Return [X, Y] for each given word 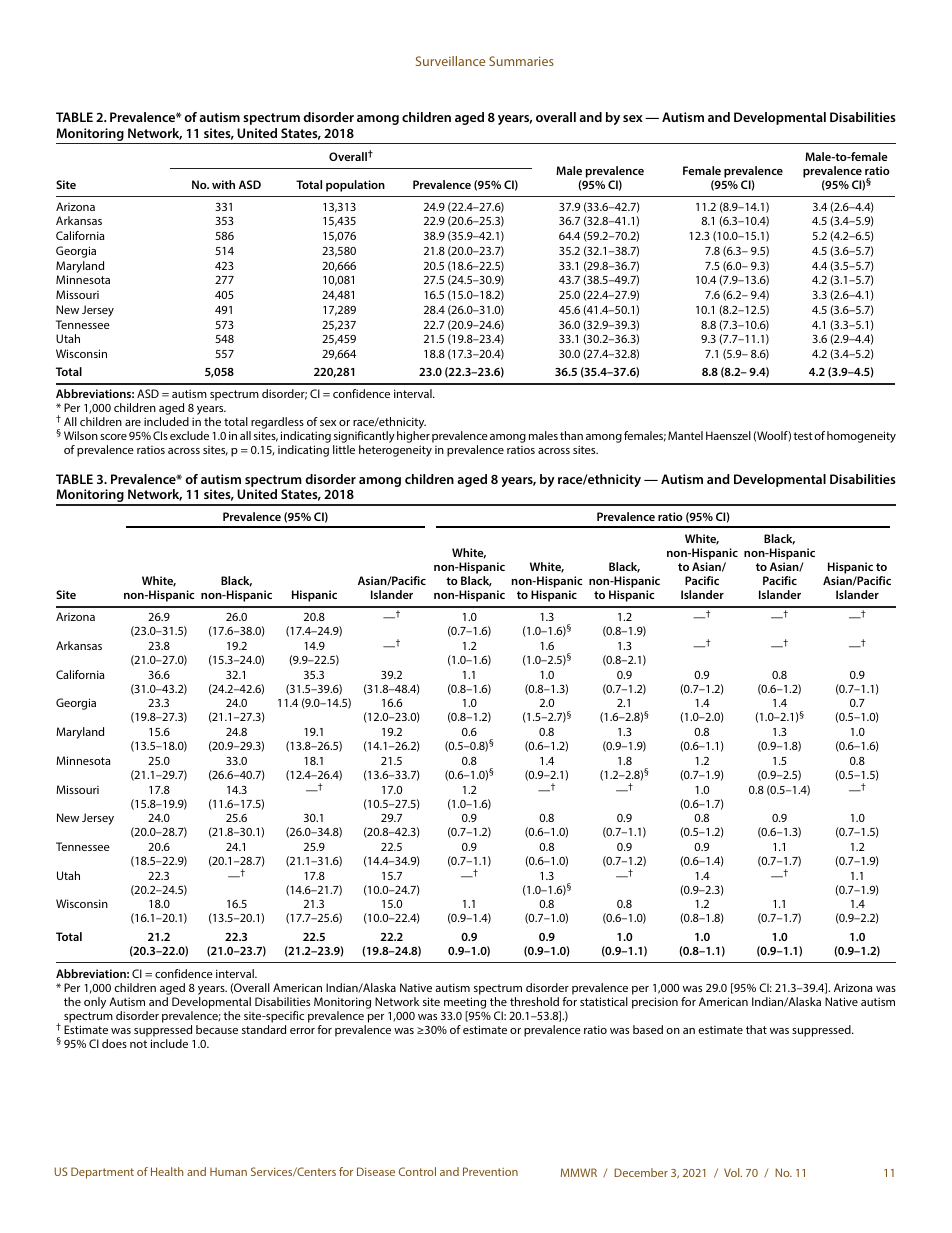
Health [167, 1171]
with [223, 184]
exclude [189, 435]
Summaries [521, 61]
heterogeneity [395, 451]
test [803, 436]
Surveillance [450, 61]
